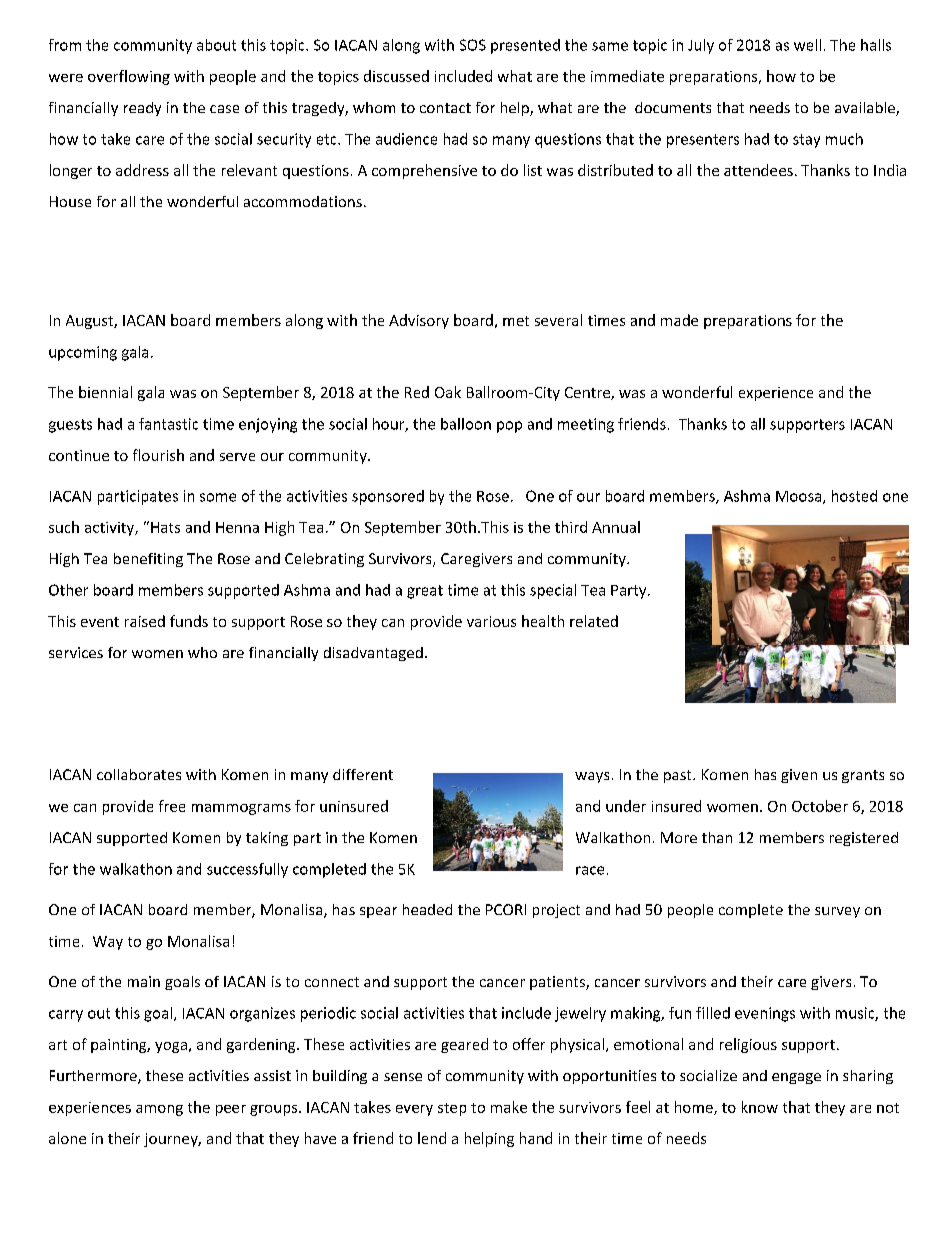  I want to click on hosted, so click(854, 496).
